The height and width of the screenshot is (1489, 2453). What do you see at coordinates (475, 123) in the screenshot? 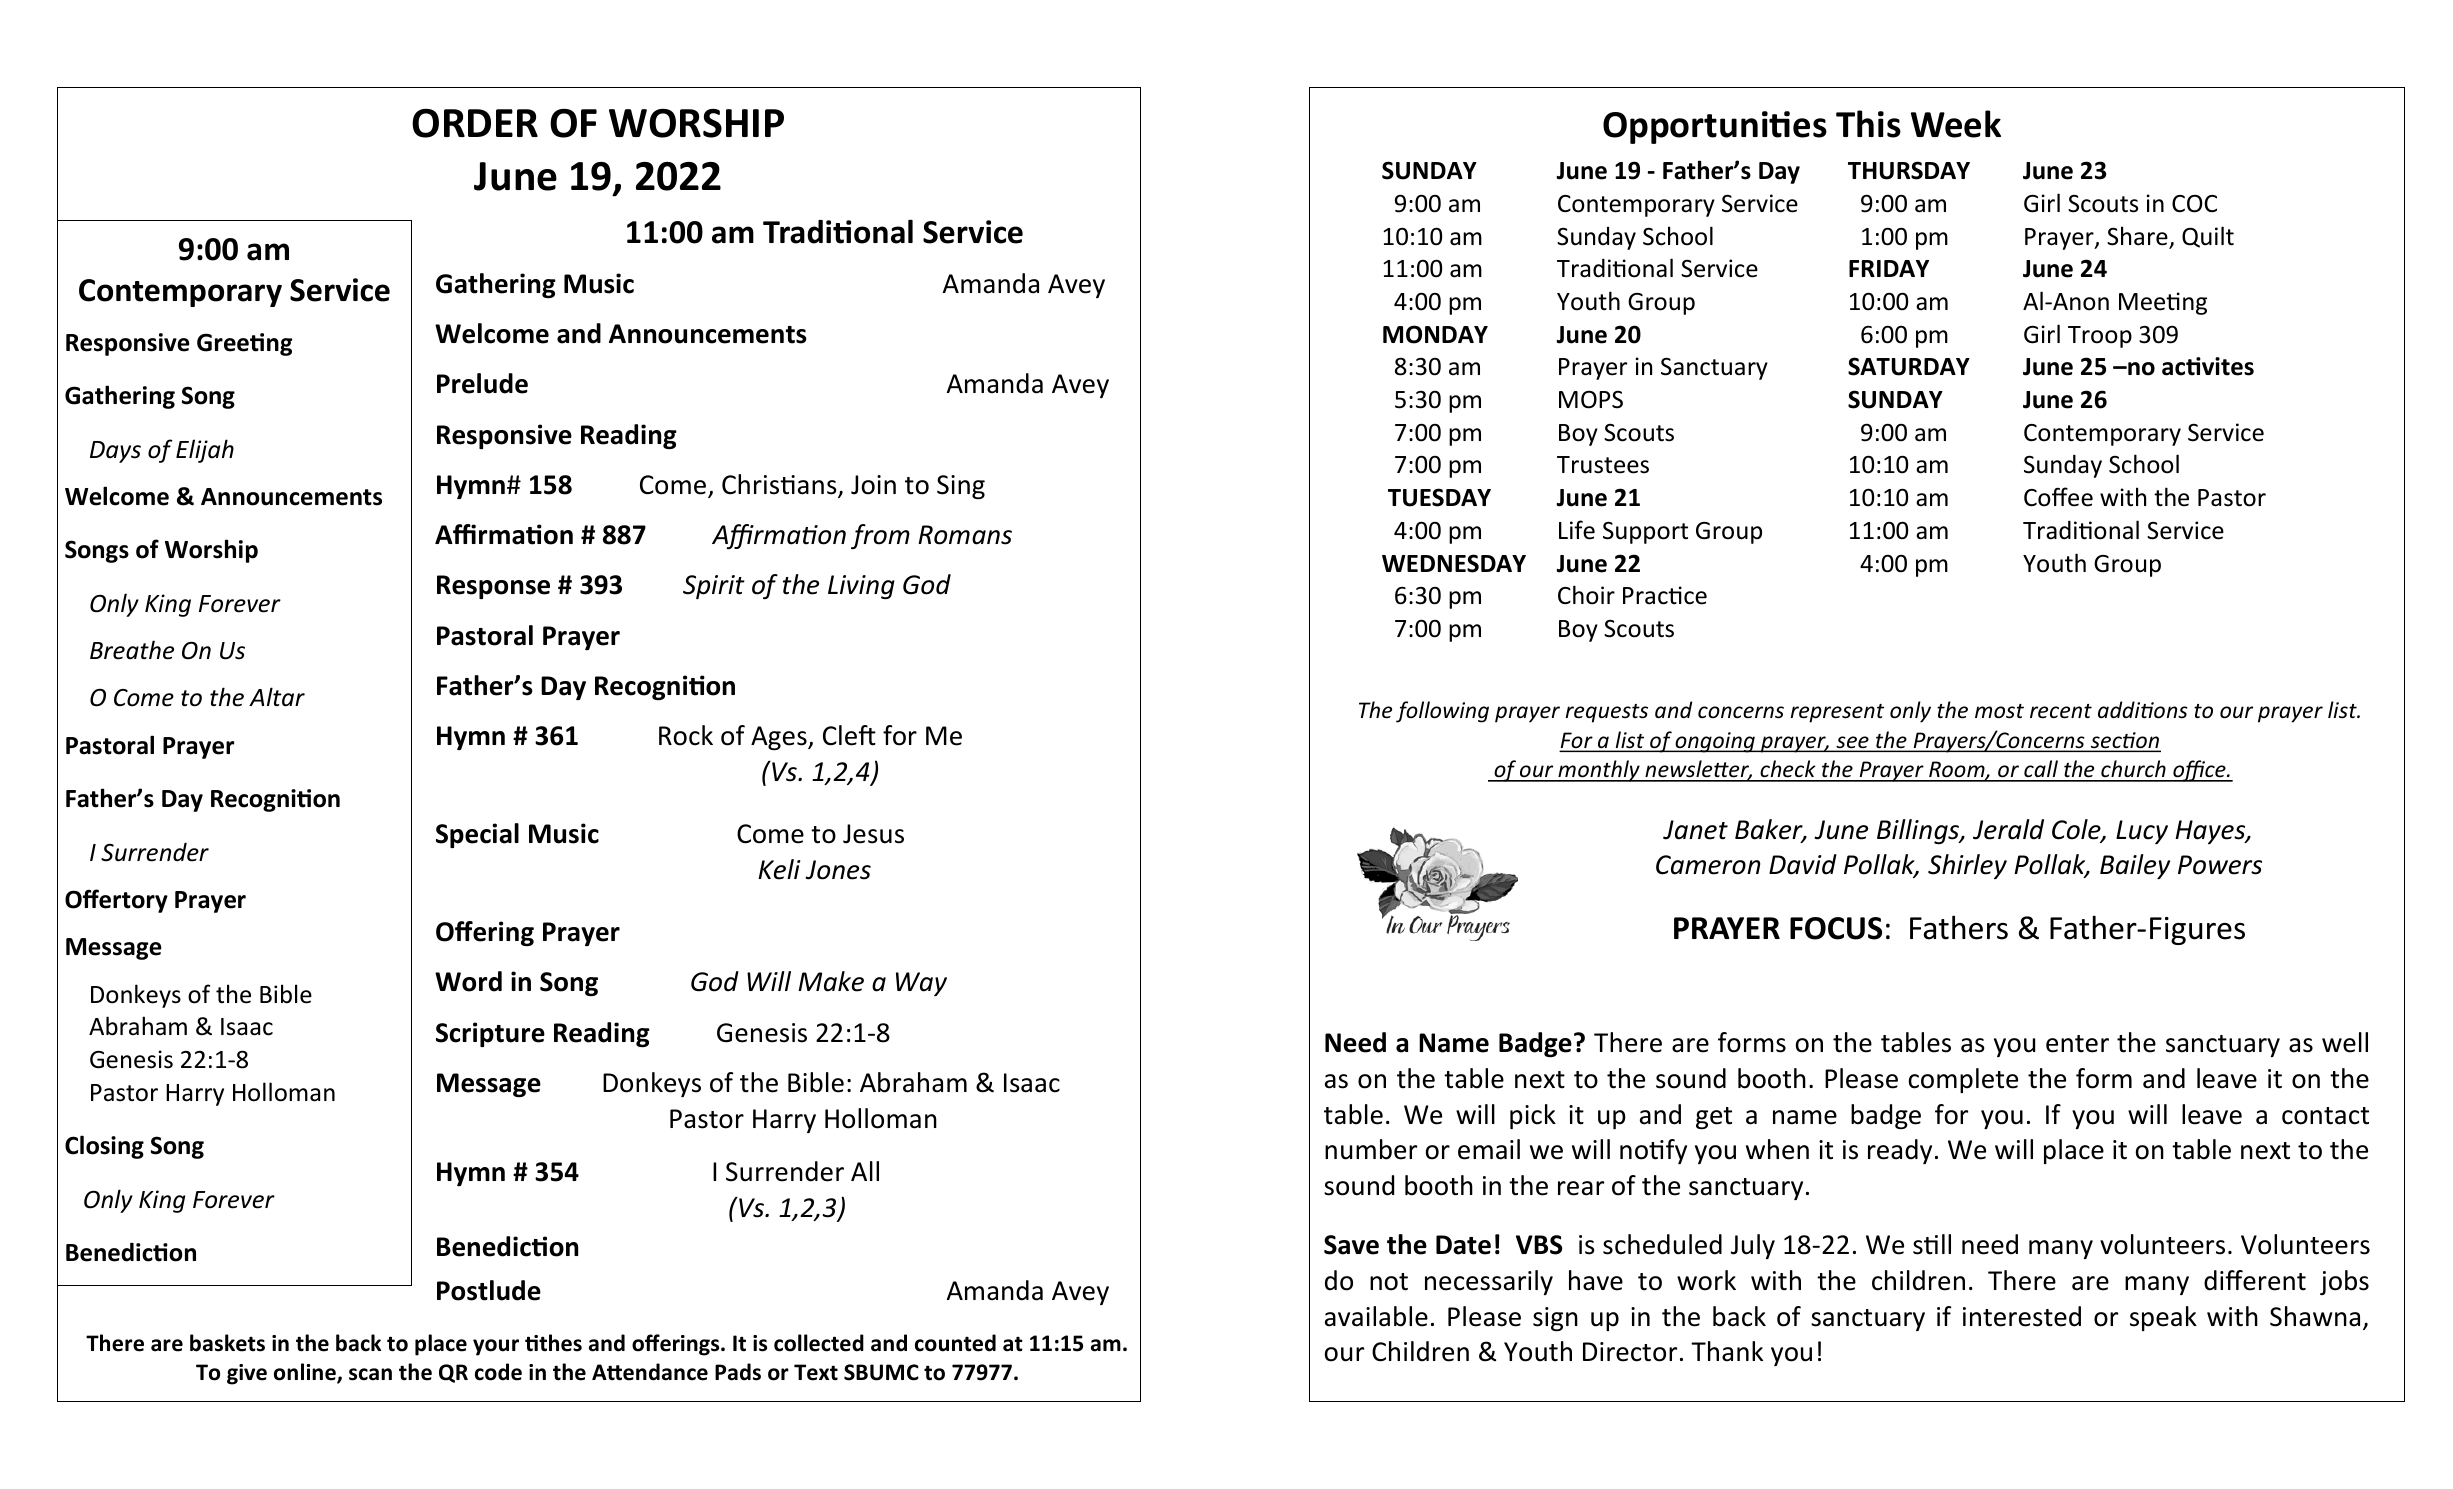
I see `ORDER` at bounding box center [475, 123].
